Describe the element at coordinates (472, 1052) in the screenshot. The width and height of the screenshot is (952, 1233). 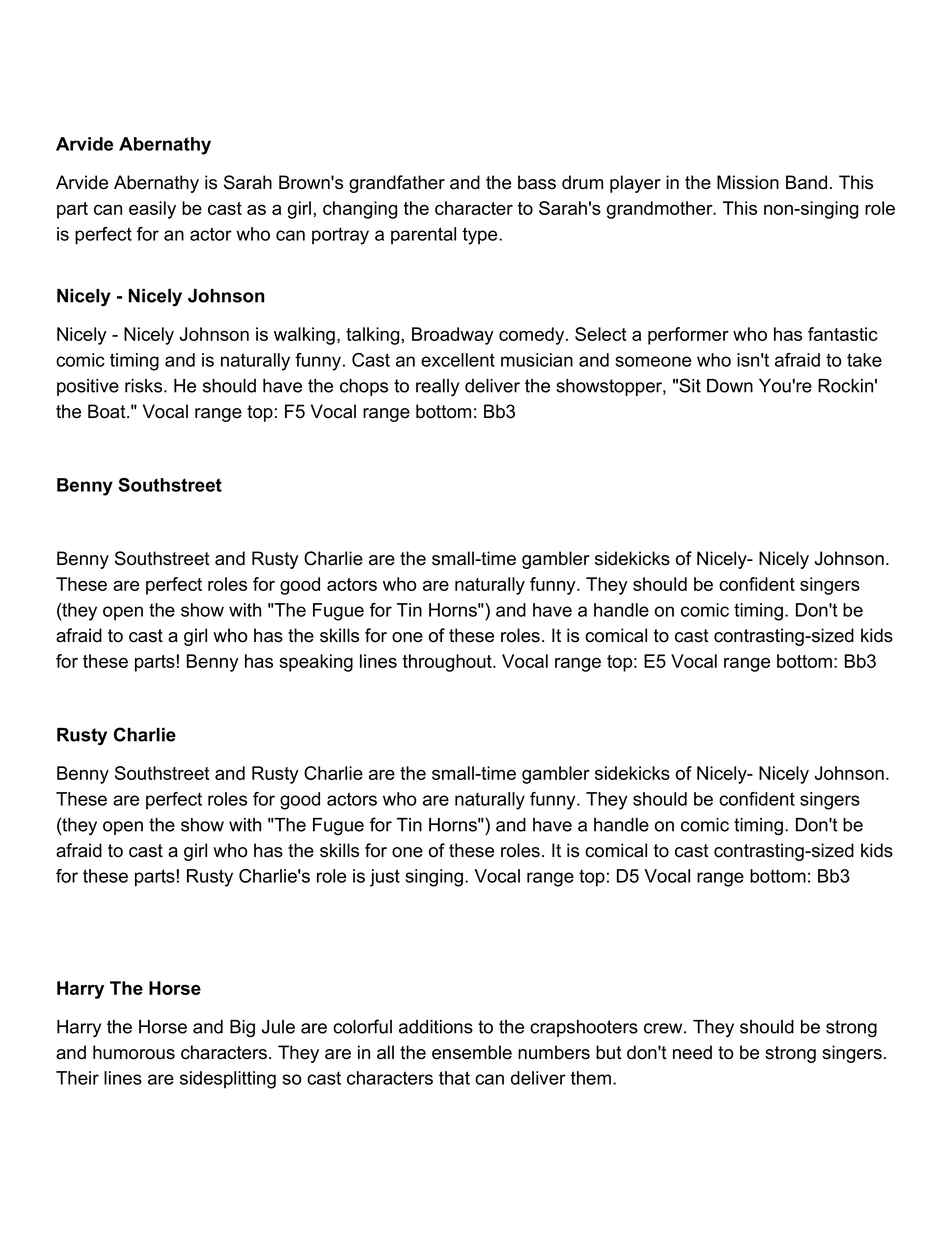
I see `ensemble` at that location.
